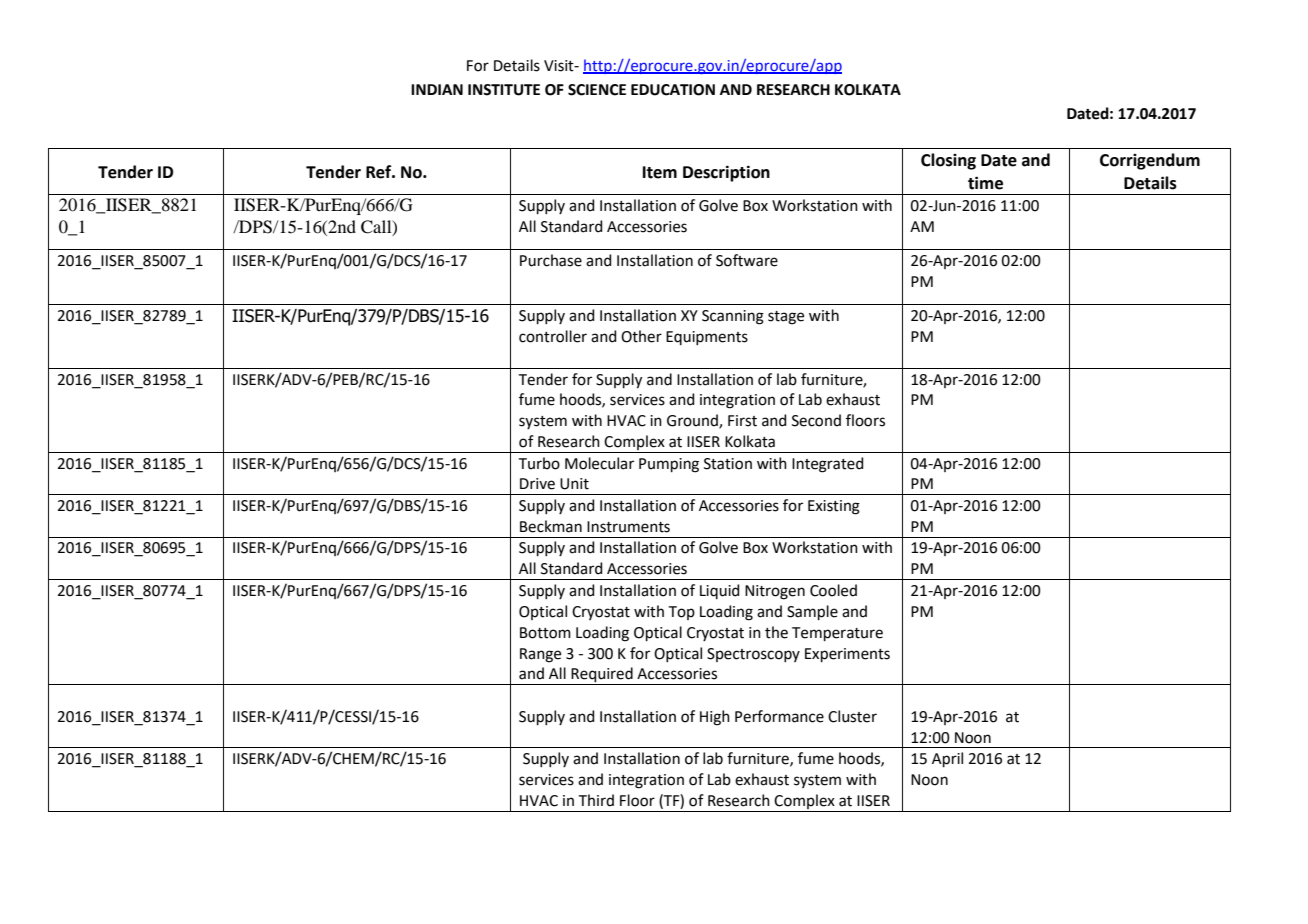 Image resolution: width=1308 pixels, height=924 pixels. What do you see at coordinates (673, 90) in the document?
I see `EDUCATION` at bounding box center [673, 90].
